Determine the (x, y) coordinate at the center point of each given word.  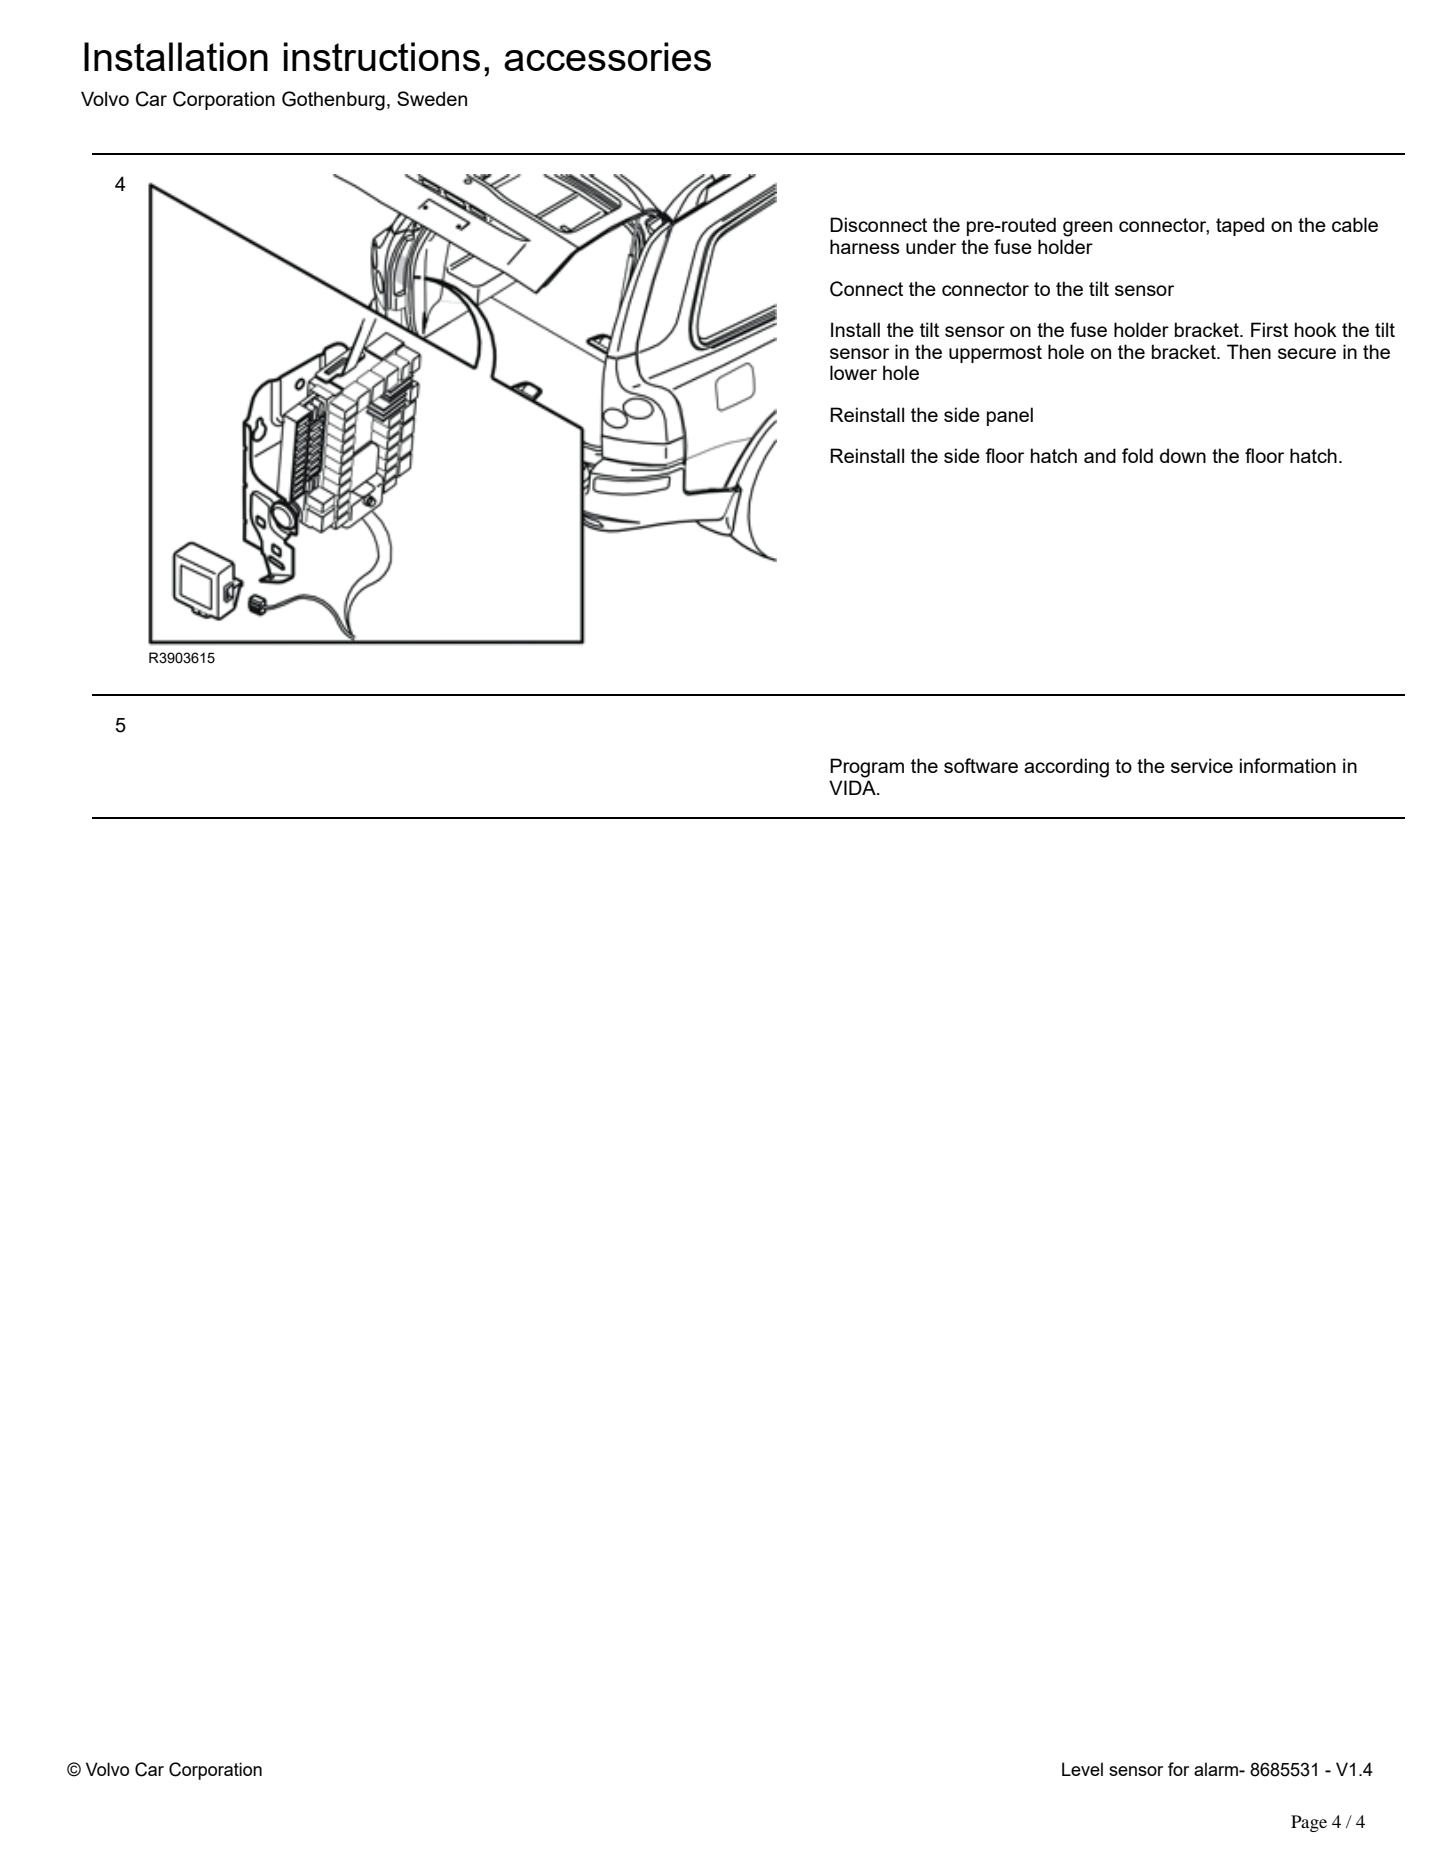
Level (1082, 1769)
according (1066, 768)
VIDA (853, 787)
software (981, 765)
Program (867, 768)
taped (1240, 226)
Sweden (432, 98)
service (1202, 765)
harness (865, 246)
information (1288, 765)
